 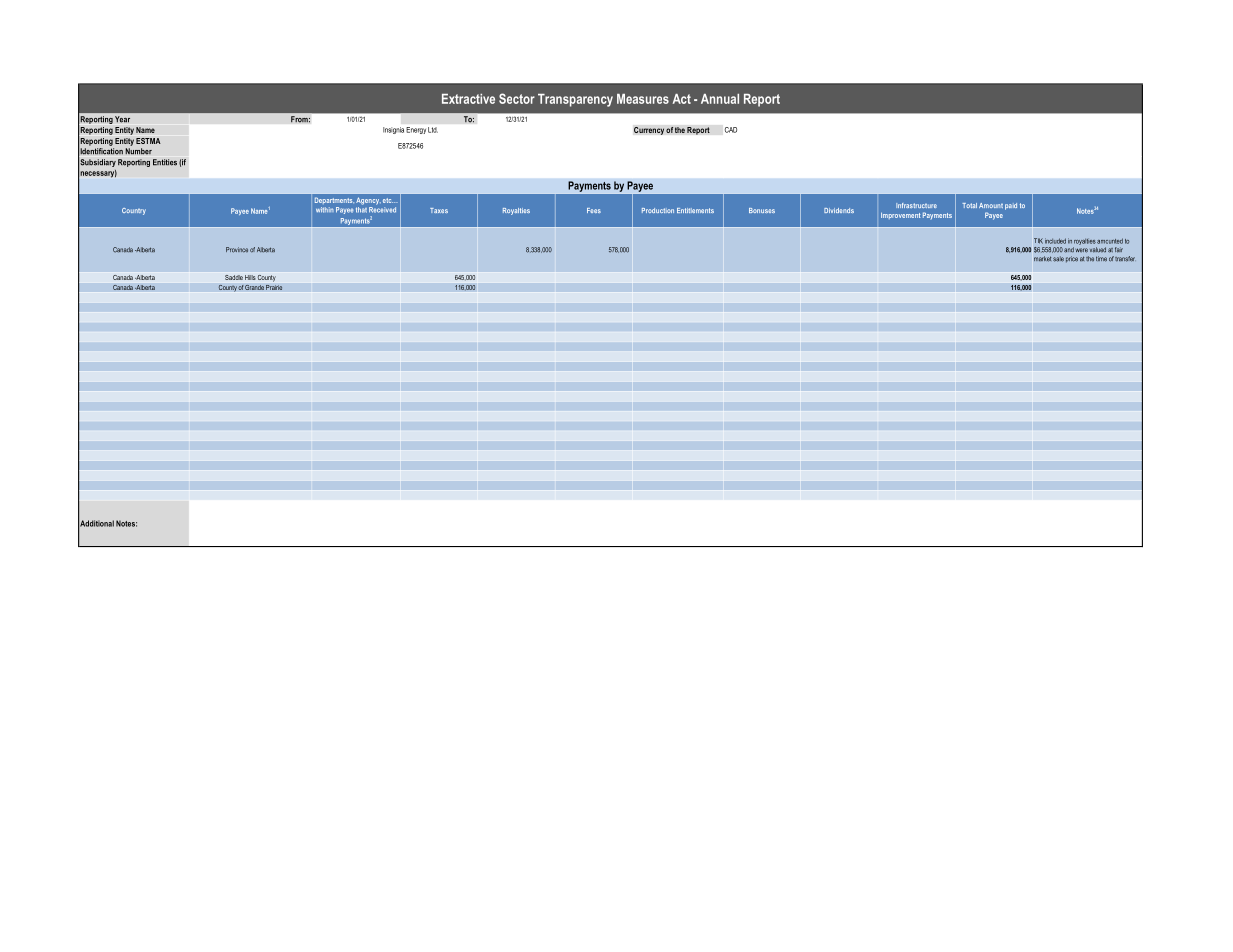 I want to click on Total, so click(x=969, y=205).
